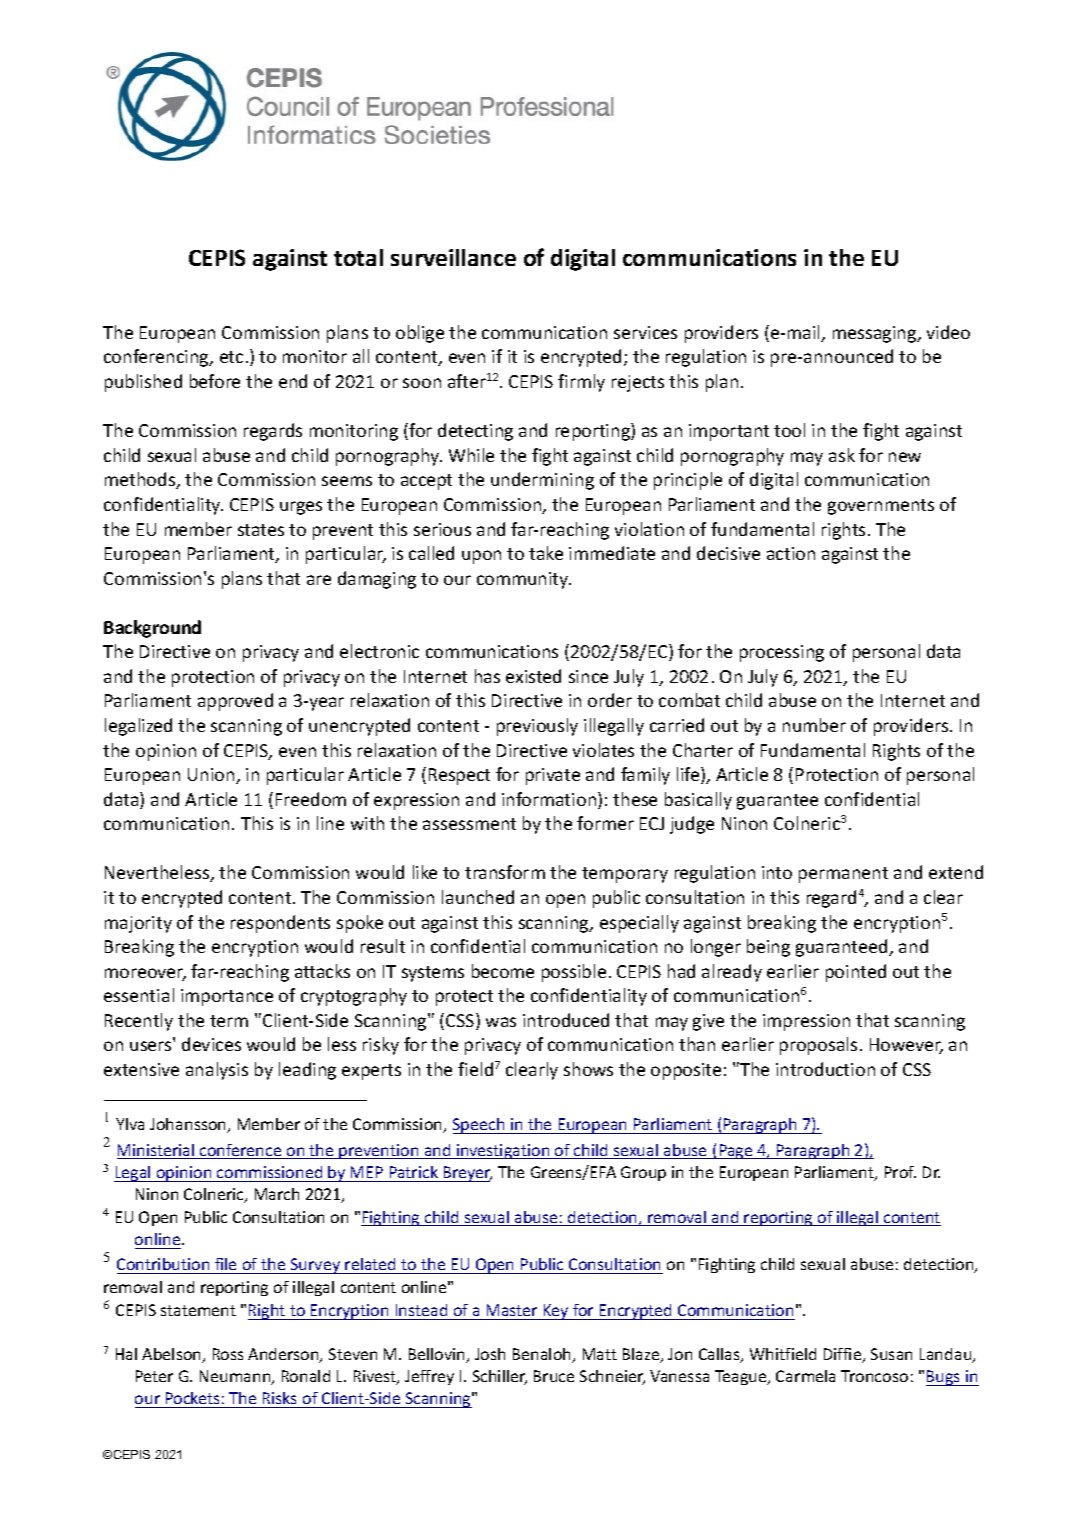  I want to click on Ross, so click(228, 1354).
